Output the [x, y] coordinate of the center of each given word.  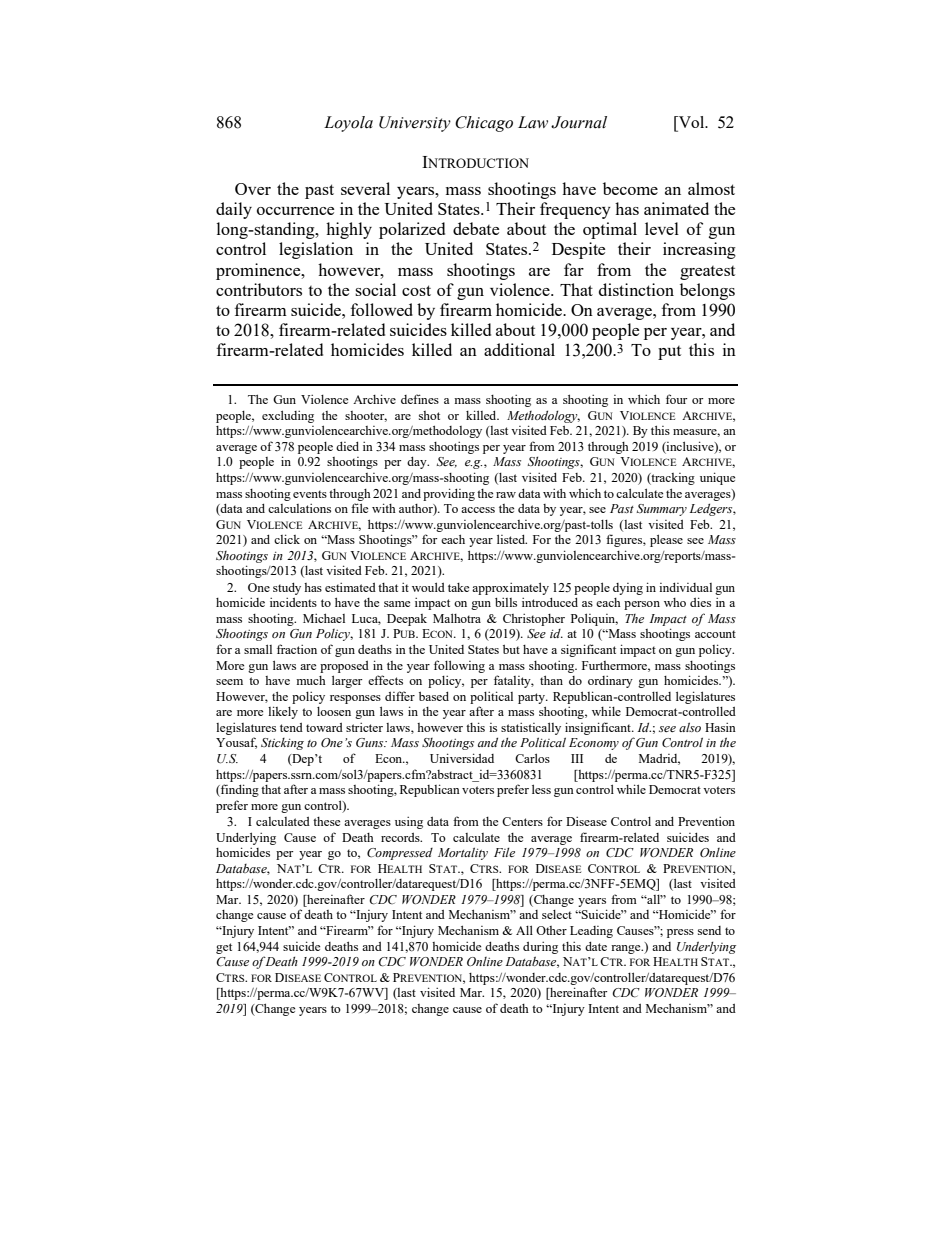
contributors [259, 289]
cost [416, 290]
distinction [636, 289]
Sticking [282, 744]
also [690, 727]
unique [717, 478]
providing [449, 494]
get [224, 948]
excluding [288, 416]
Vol [691, 123]
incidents [293, 602]
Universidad [462, 758]
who [675, 602]
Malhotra [457, 618]
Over [253, 189]
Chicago [484, 124]
